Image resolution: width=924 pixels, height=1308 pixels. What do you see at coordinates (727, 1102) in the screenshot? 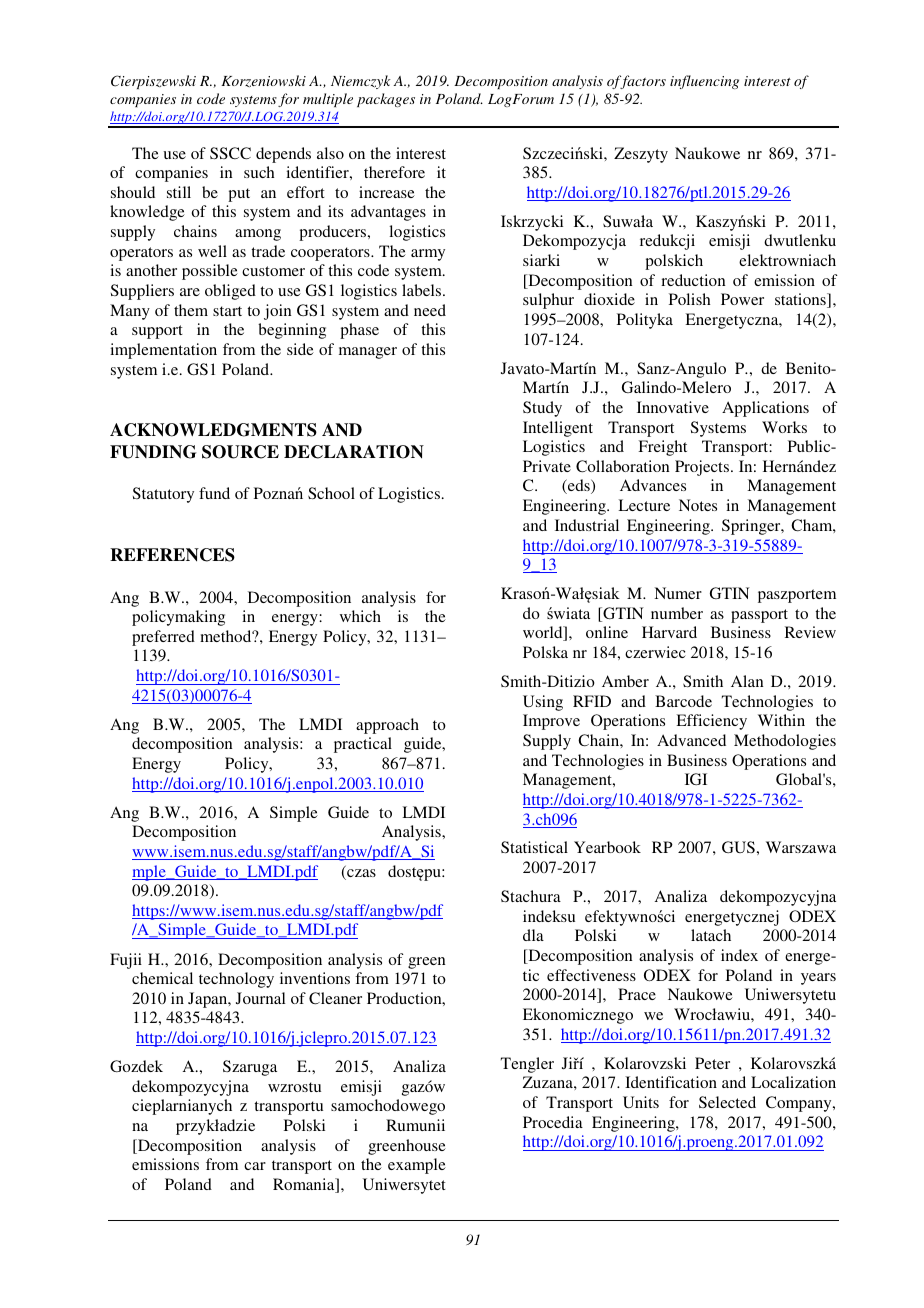
I see `Selected` at bounding box center [727, 1102].
